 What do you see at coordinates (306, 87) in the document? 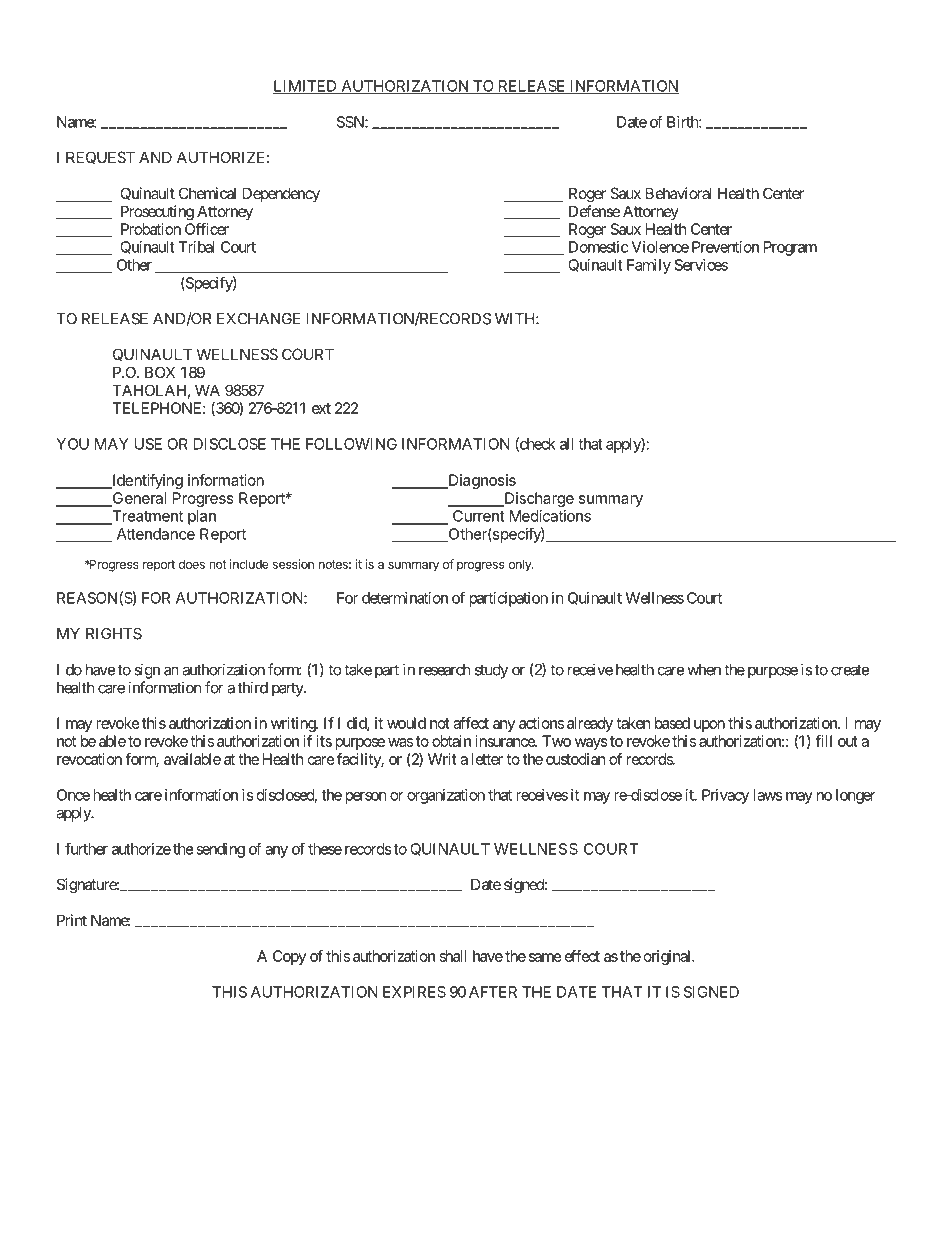
I see `LIMITED` at bounding box center [306, 87].
